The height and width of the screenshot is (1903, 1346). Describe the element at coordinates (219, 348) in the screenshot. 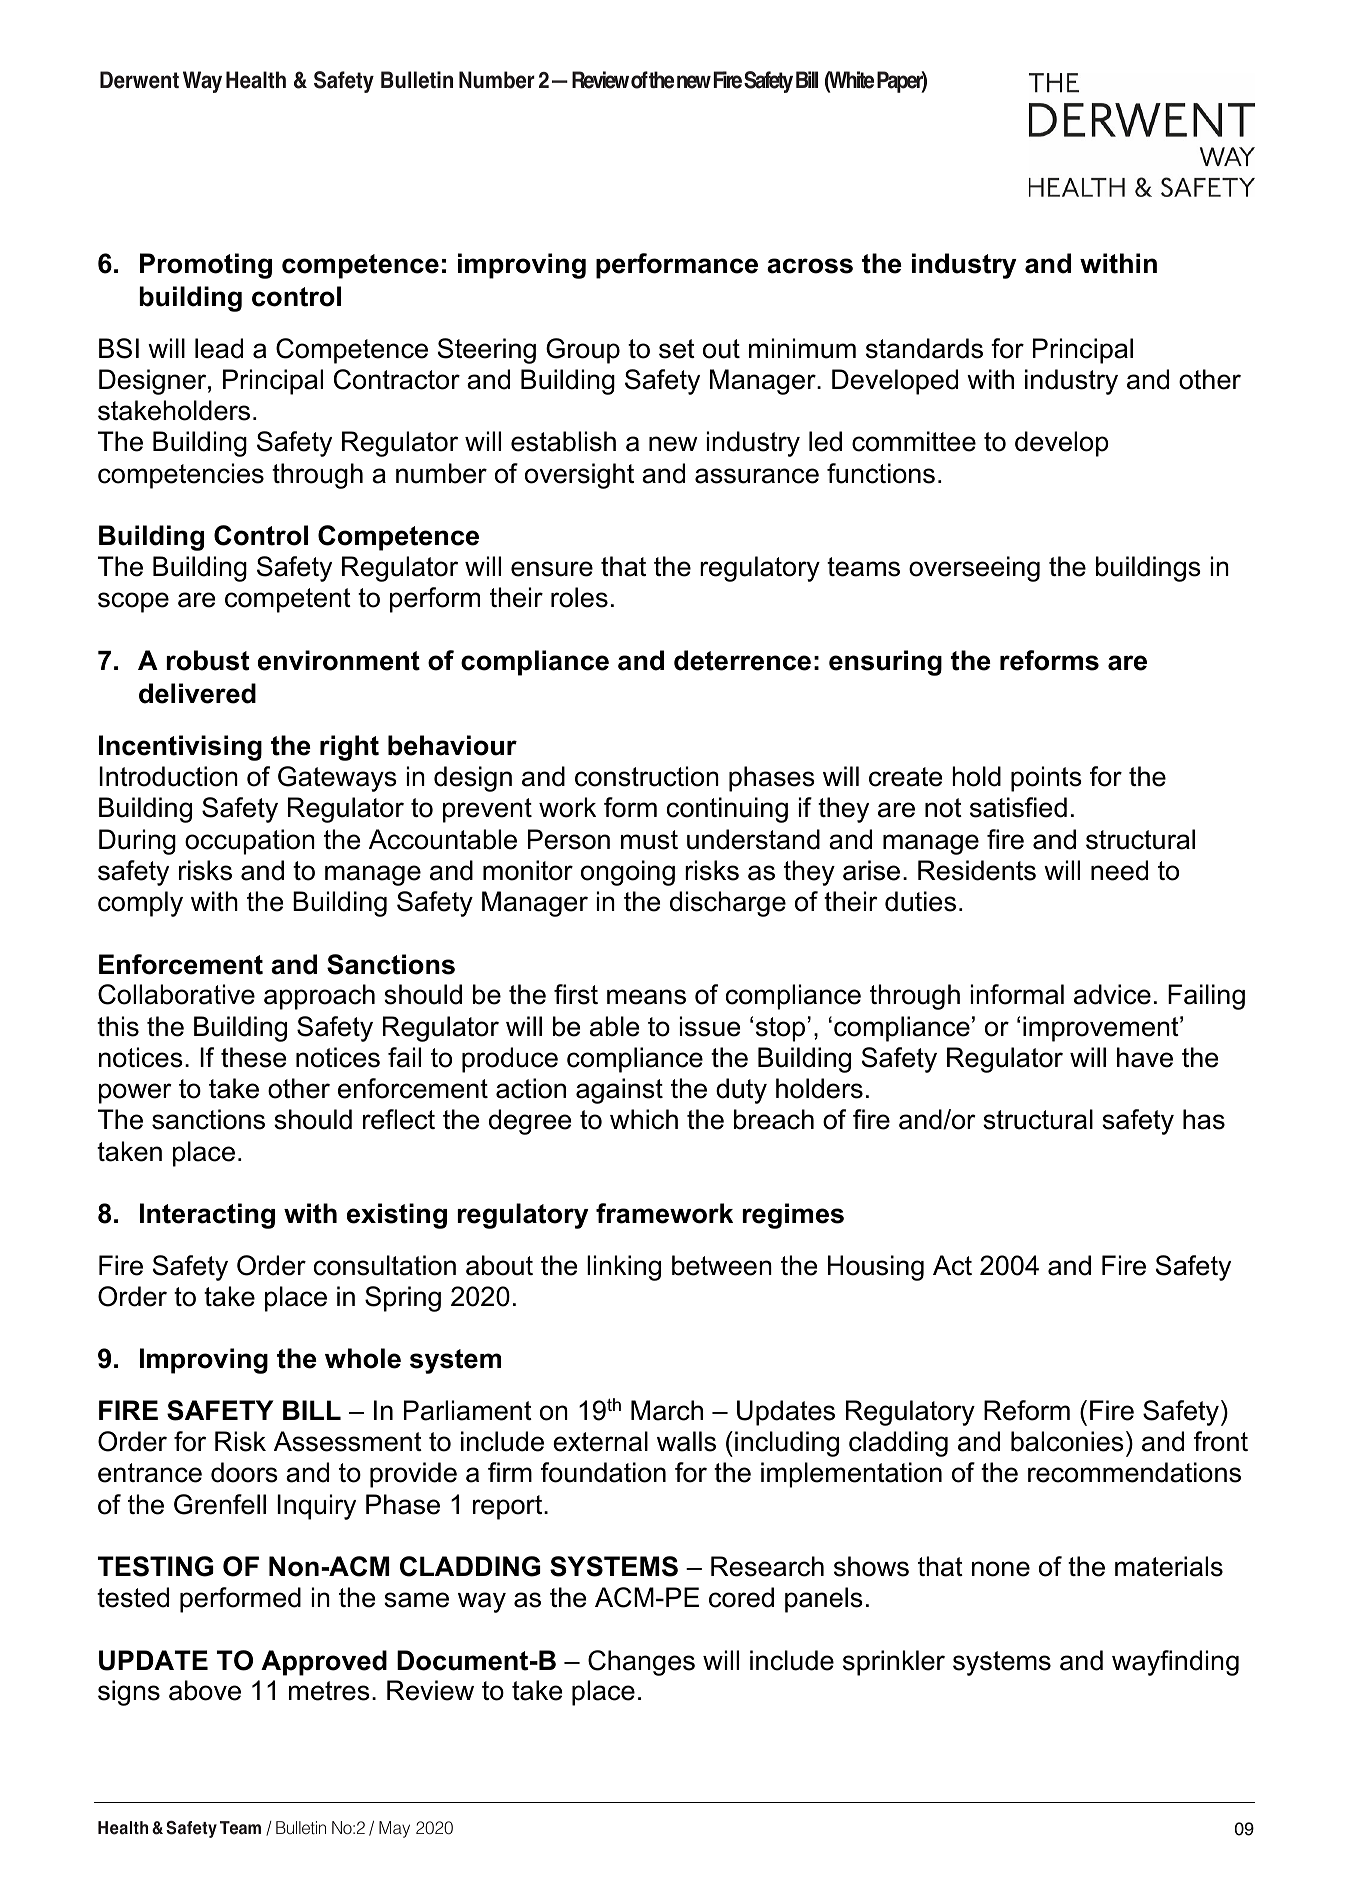

I see `lead` at that location.
